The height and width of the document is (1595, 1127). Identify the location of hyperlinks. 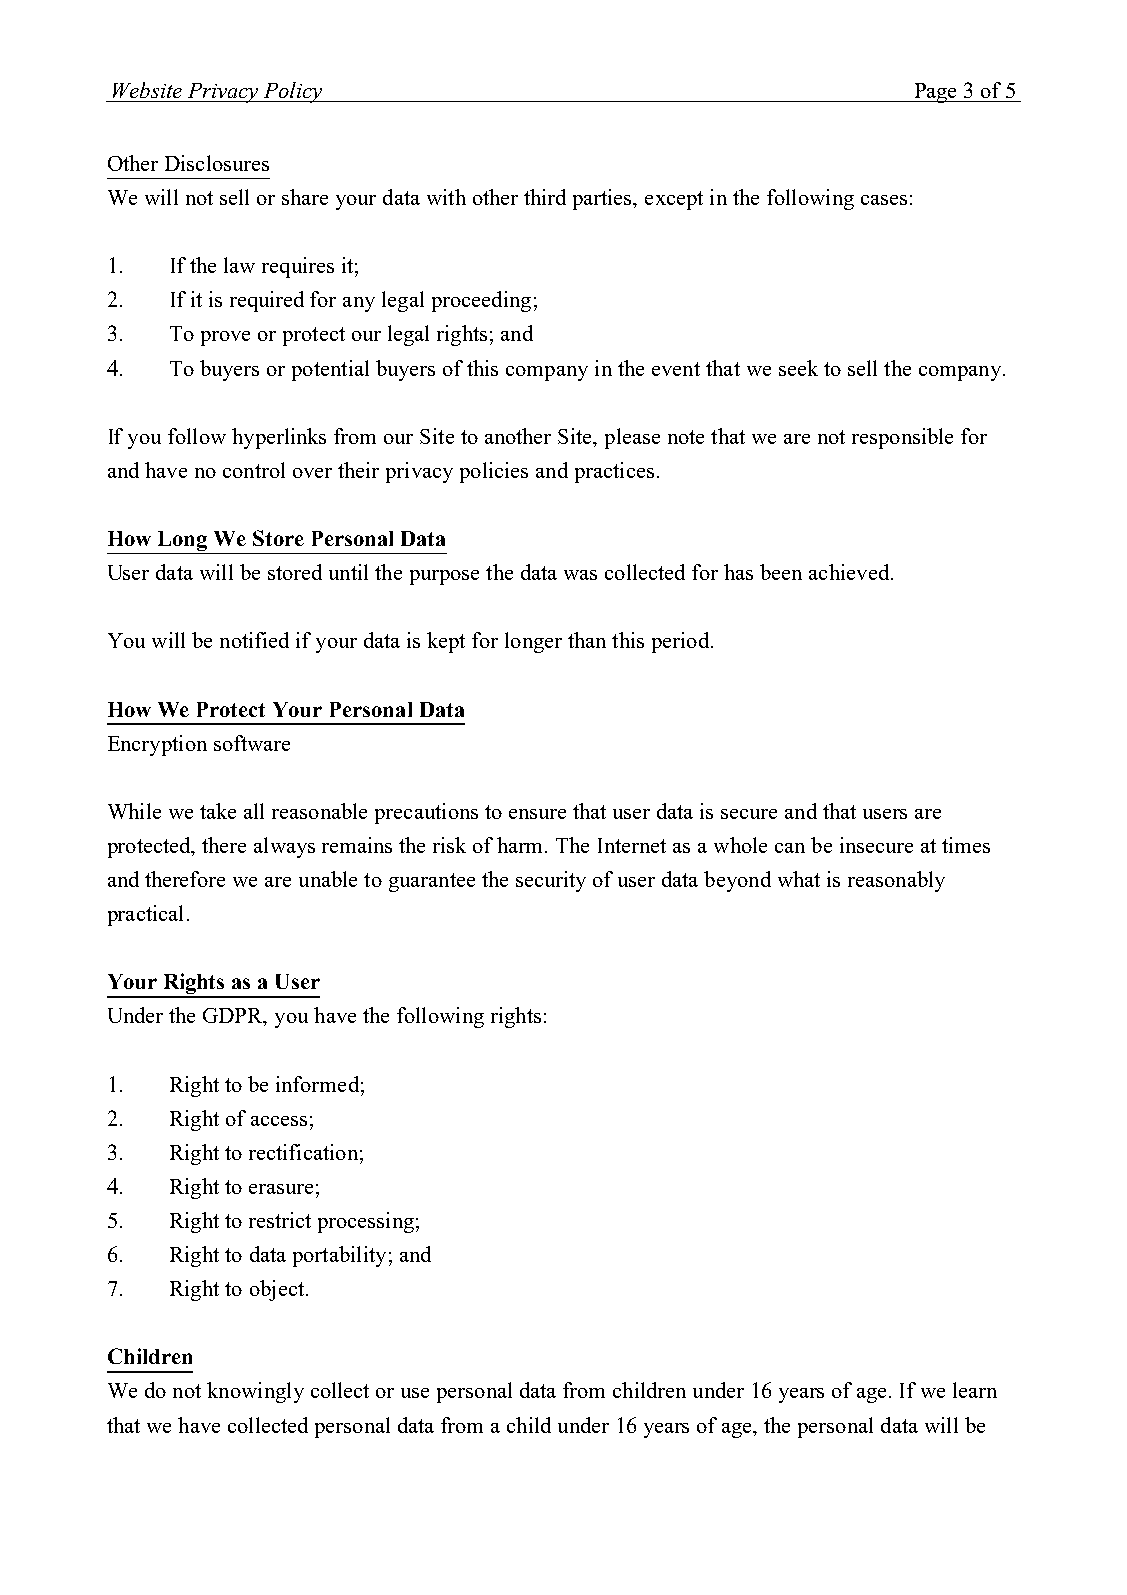
(279, 438).
